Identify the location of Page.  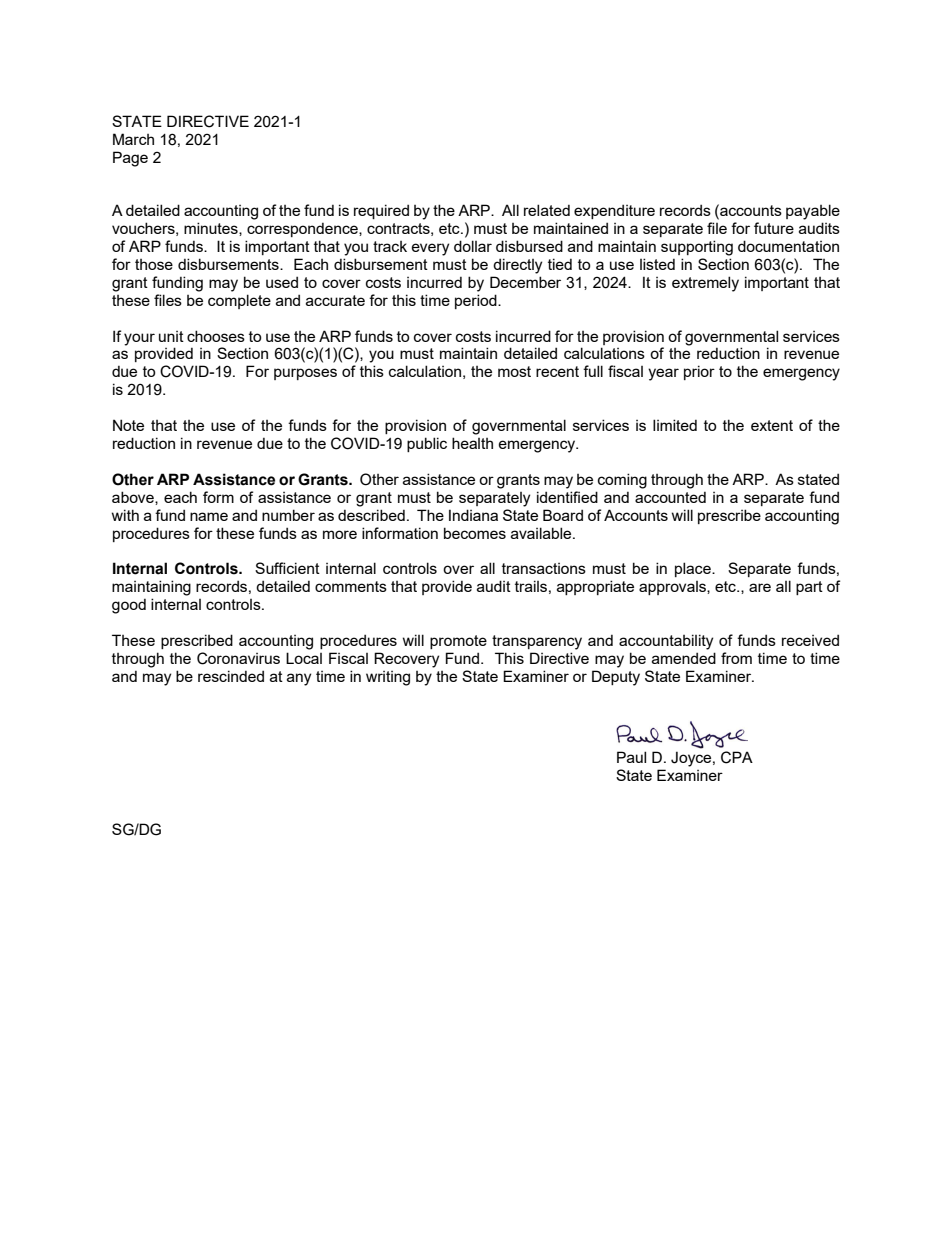
(130, 159).
